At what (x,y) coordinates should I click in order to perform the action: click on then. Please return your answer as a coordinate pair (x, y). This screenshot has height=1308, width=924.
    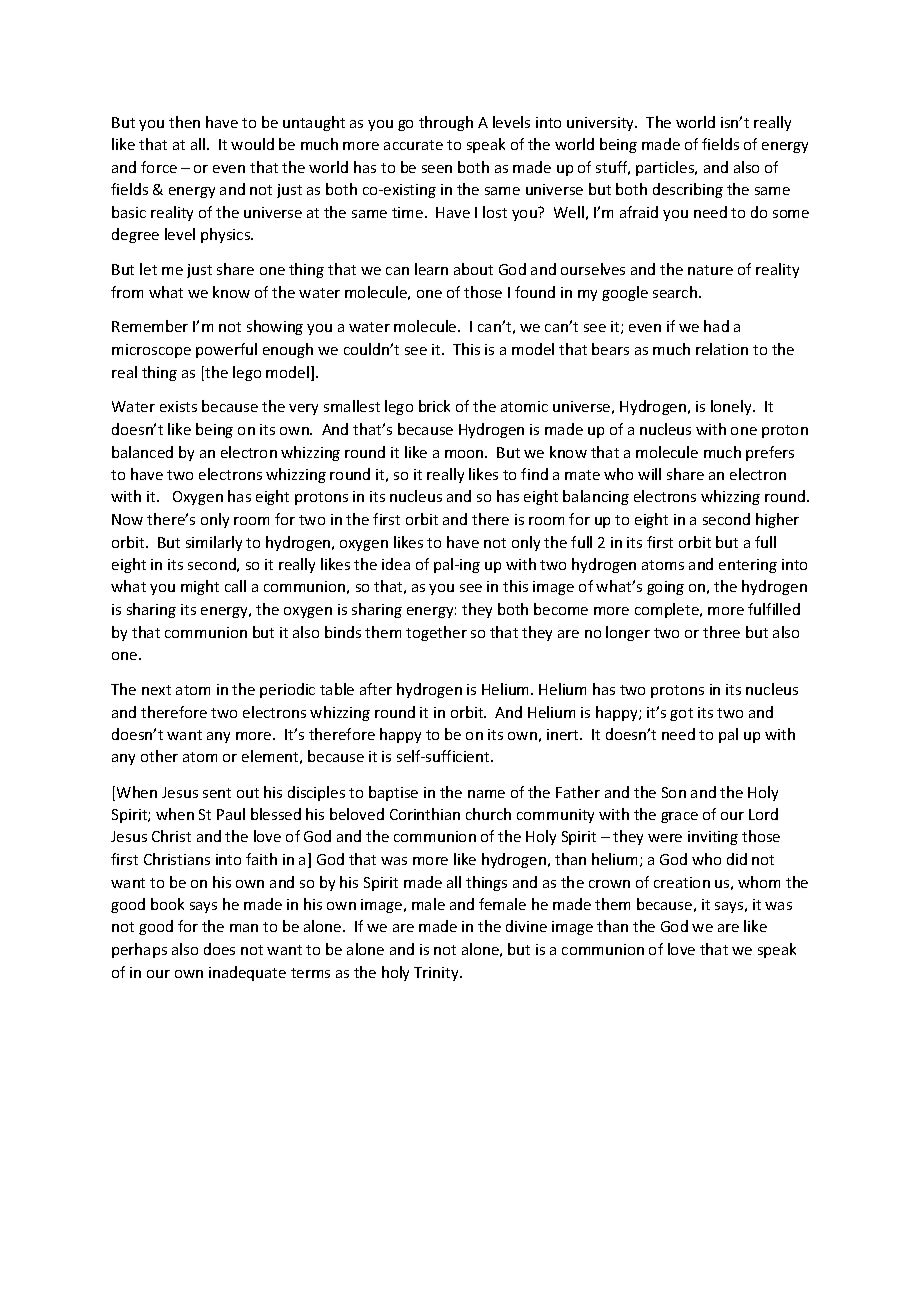
    Looking at the image, I should click on (184, 122).
